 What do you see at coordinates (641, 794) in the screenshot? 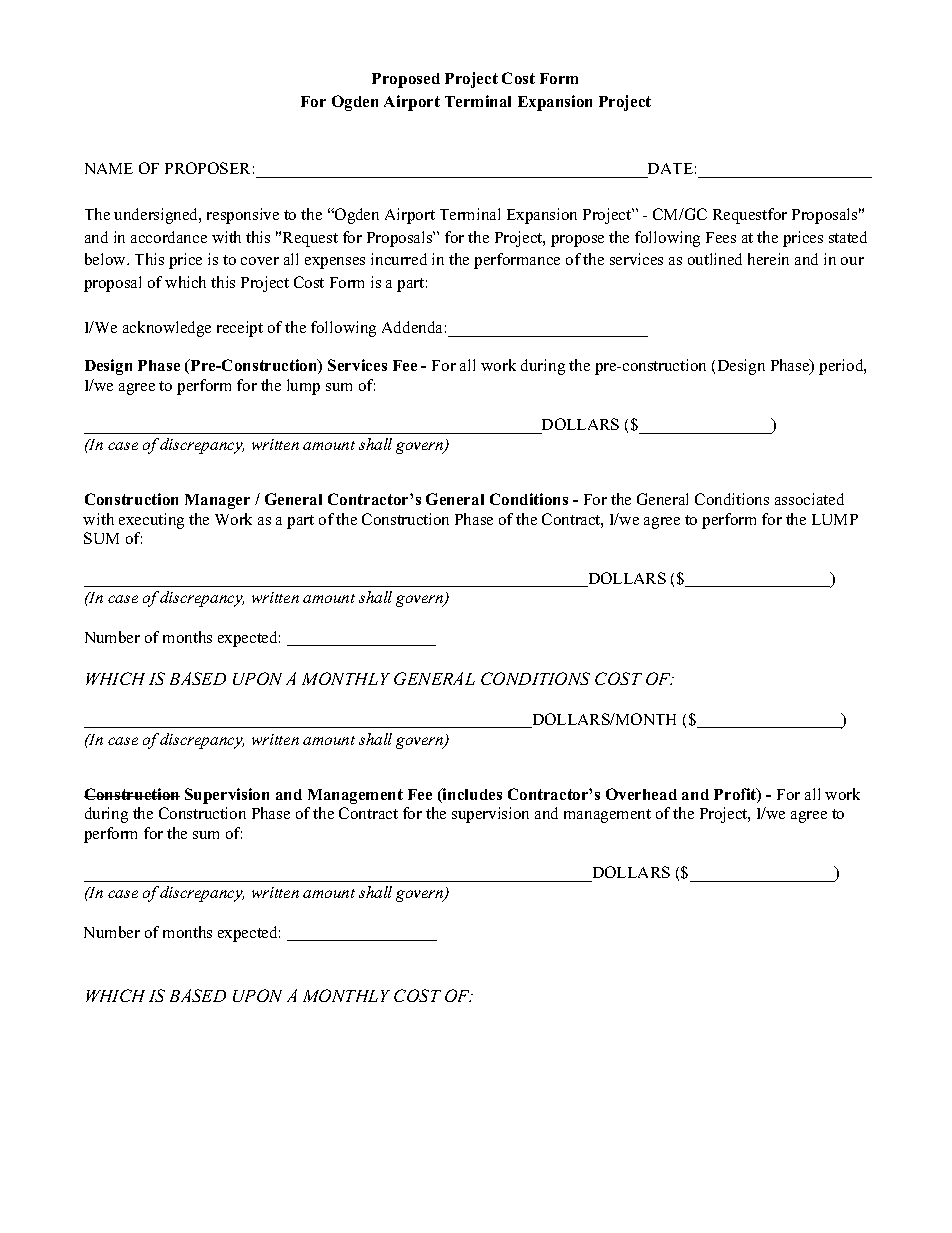
I see `Overhead` at bounding box center [641, 794].
